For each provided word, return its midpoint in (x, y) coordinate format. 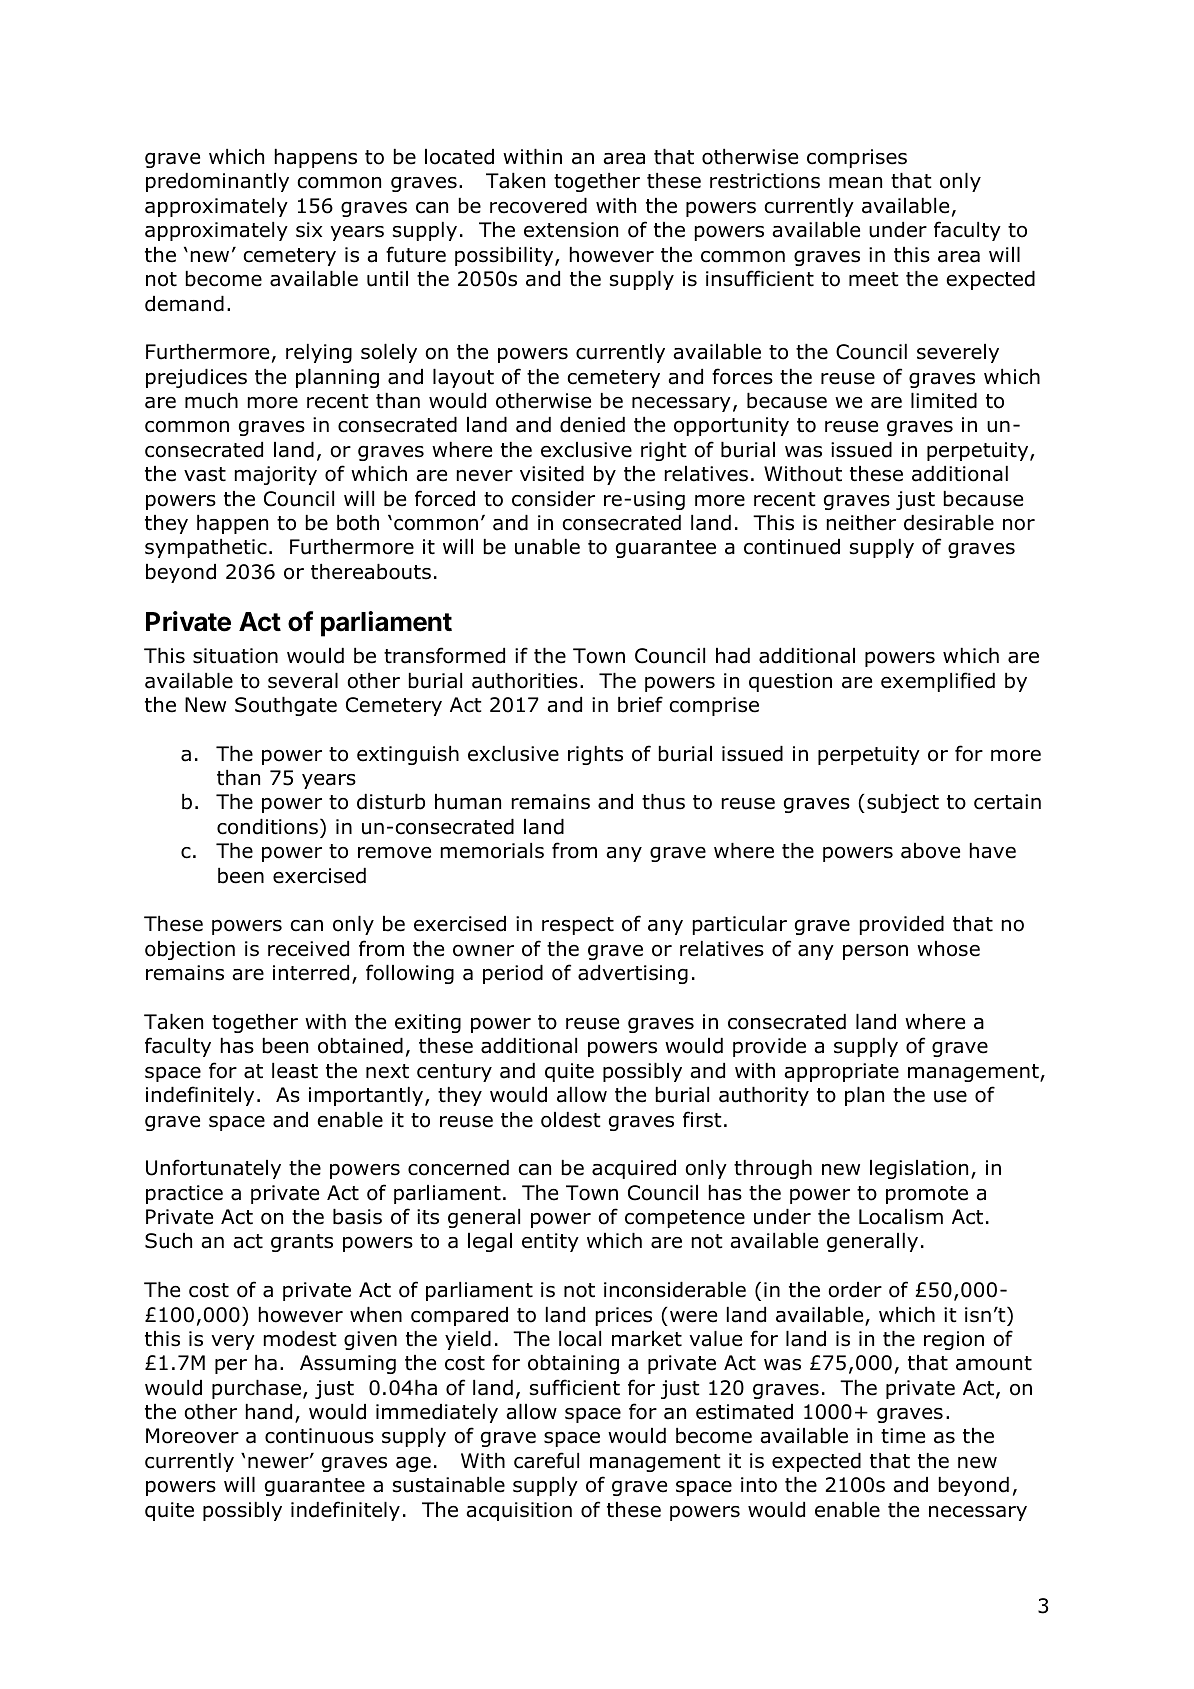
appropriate (841, 1072)
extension (571, 230)
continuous (319, 1436)
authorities (525, 681)
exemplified (938, 682)
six (309, 230)
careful (546, 1460)
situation (235, 656)
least (295, 1071)
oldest (570, 1120)
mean (855, 183)
